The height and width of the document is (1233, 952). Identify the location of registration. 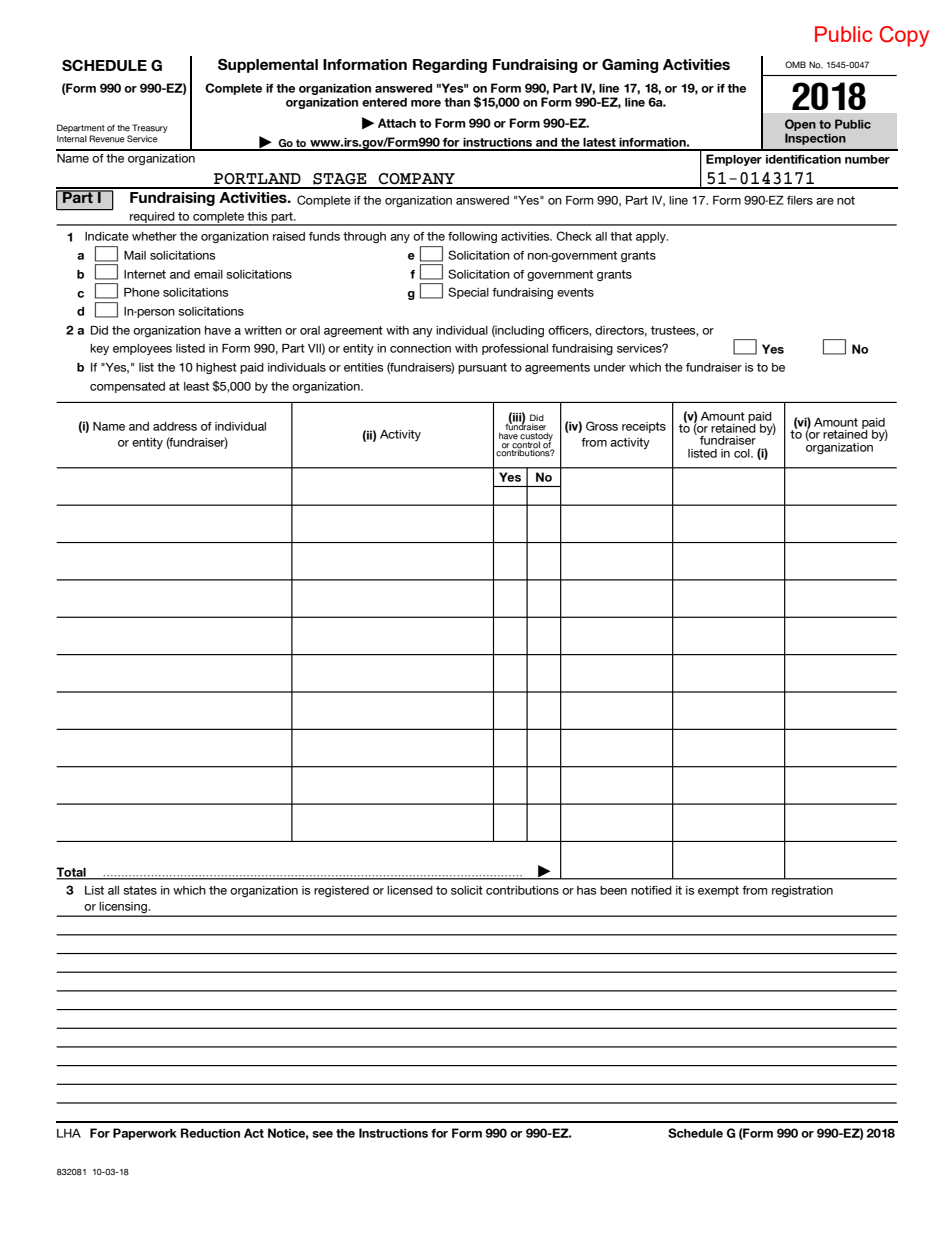
(802, 891).
